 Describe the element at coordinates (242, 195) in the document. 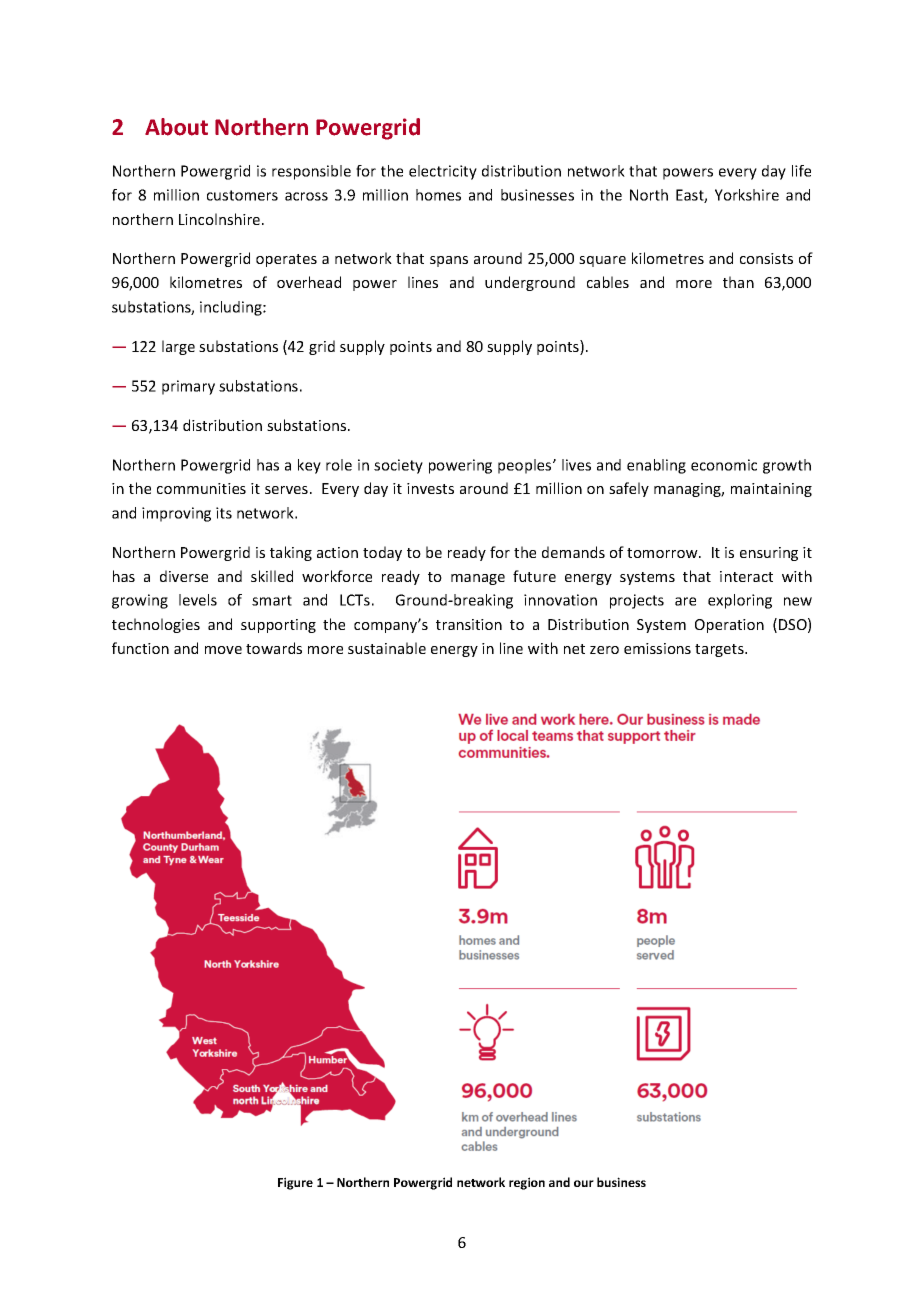

I see `customers` at that location.
